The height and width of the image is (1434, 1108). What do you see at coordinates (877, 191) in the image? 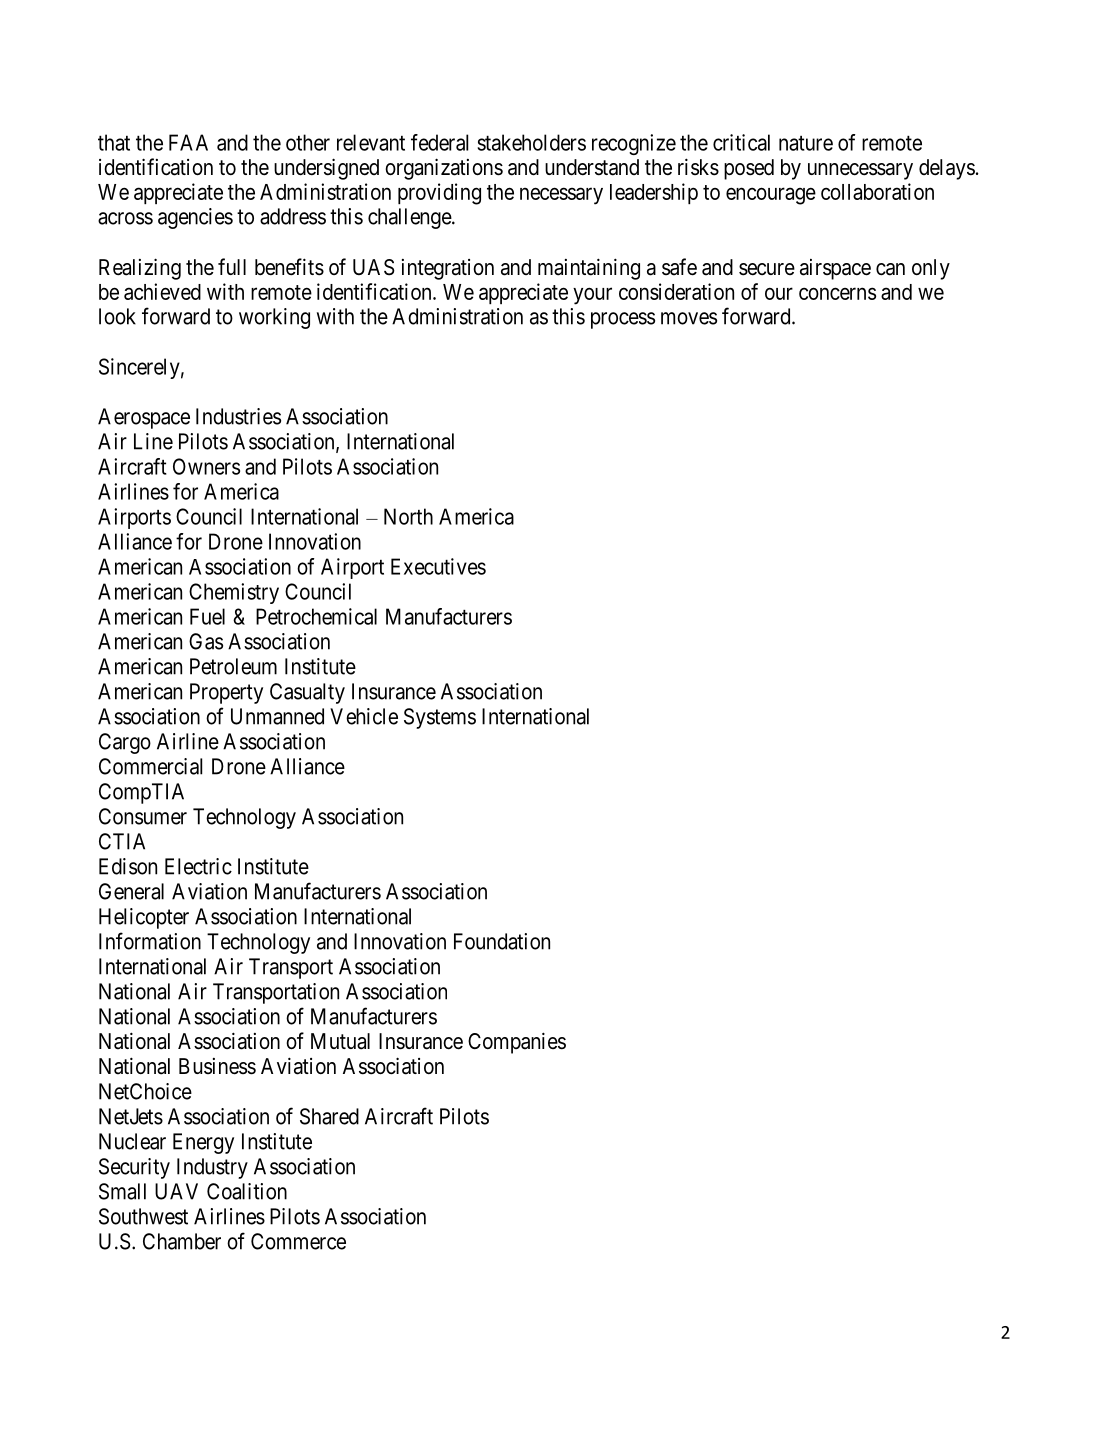
I see `collaboration` at bounding box center [877, 191].
